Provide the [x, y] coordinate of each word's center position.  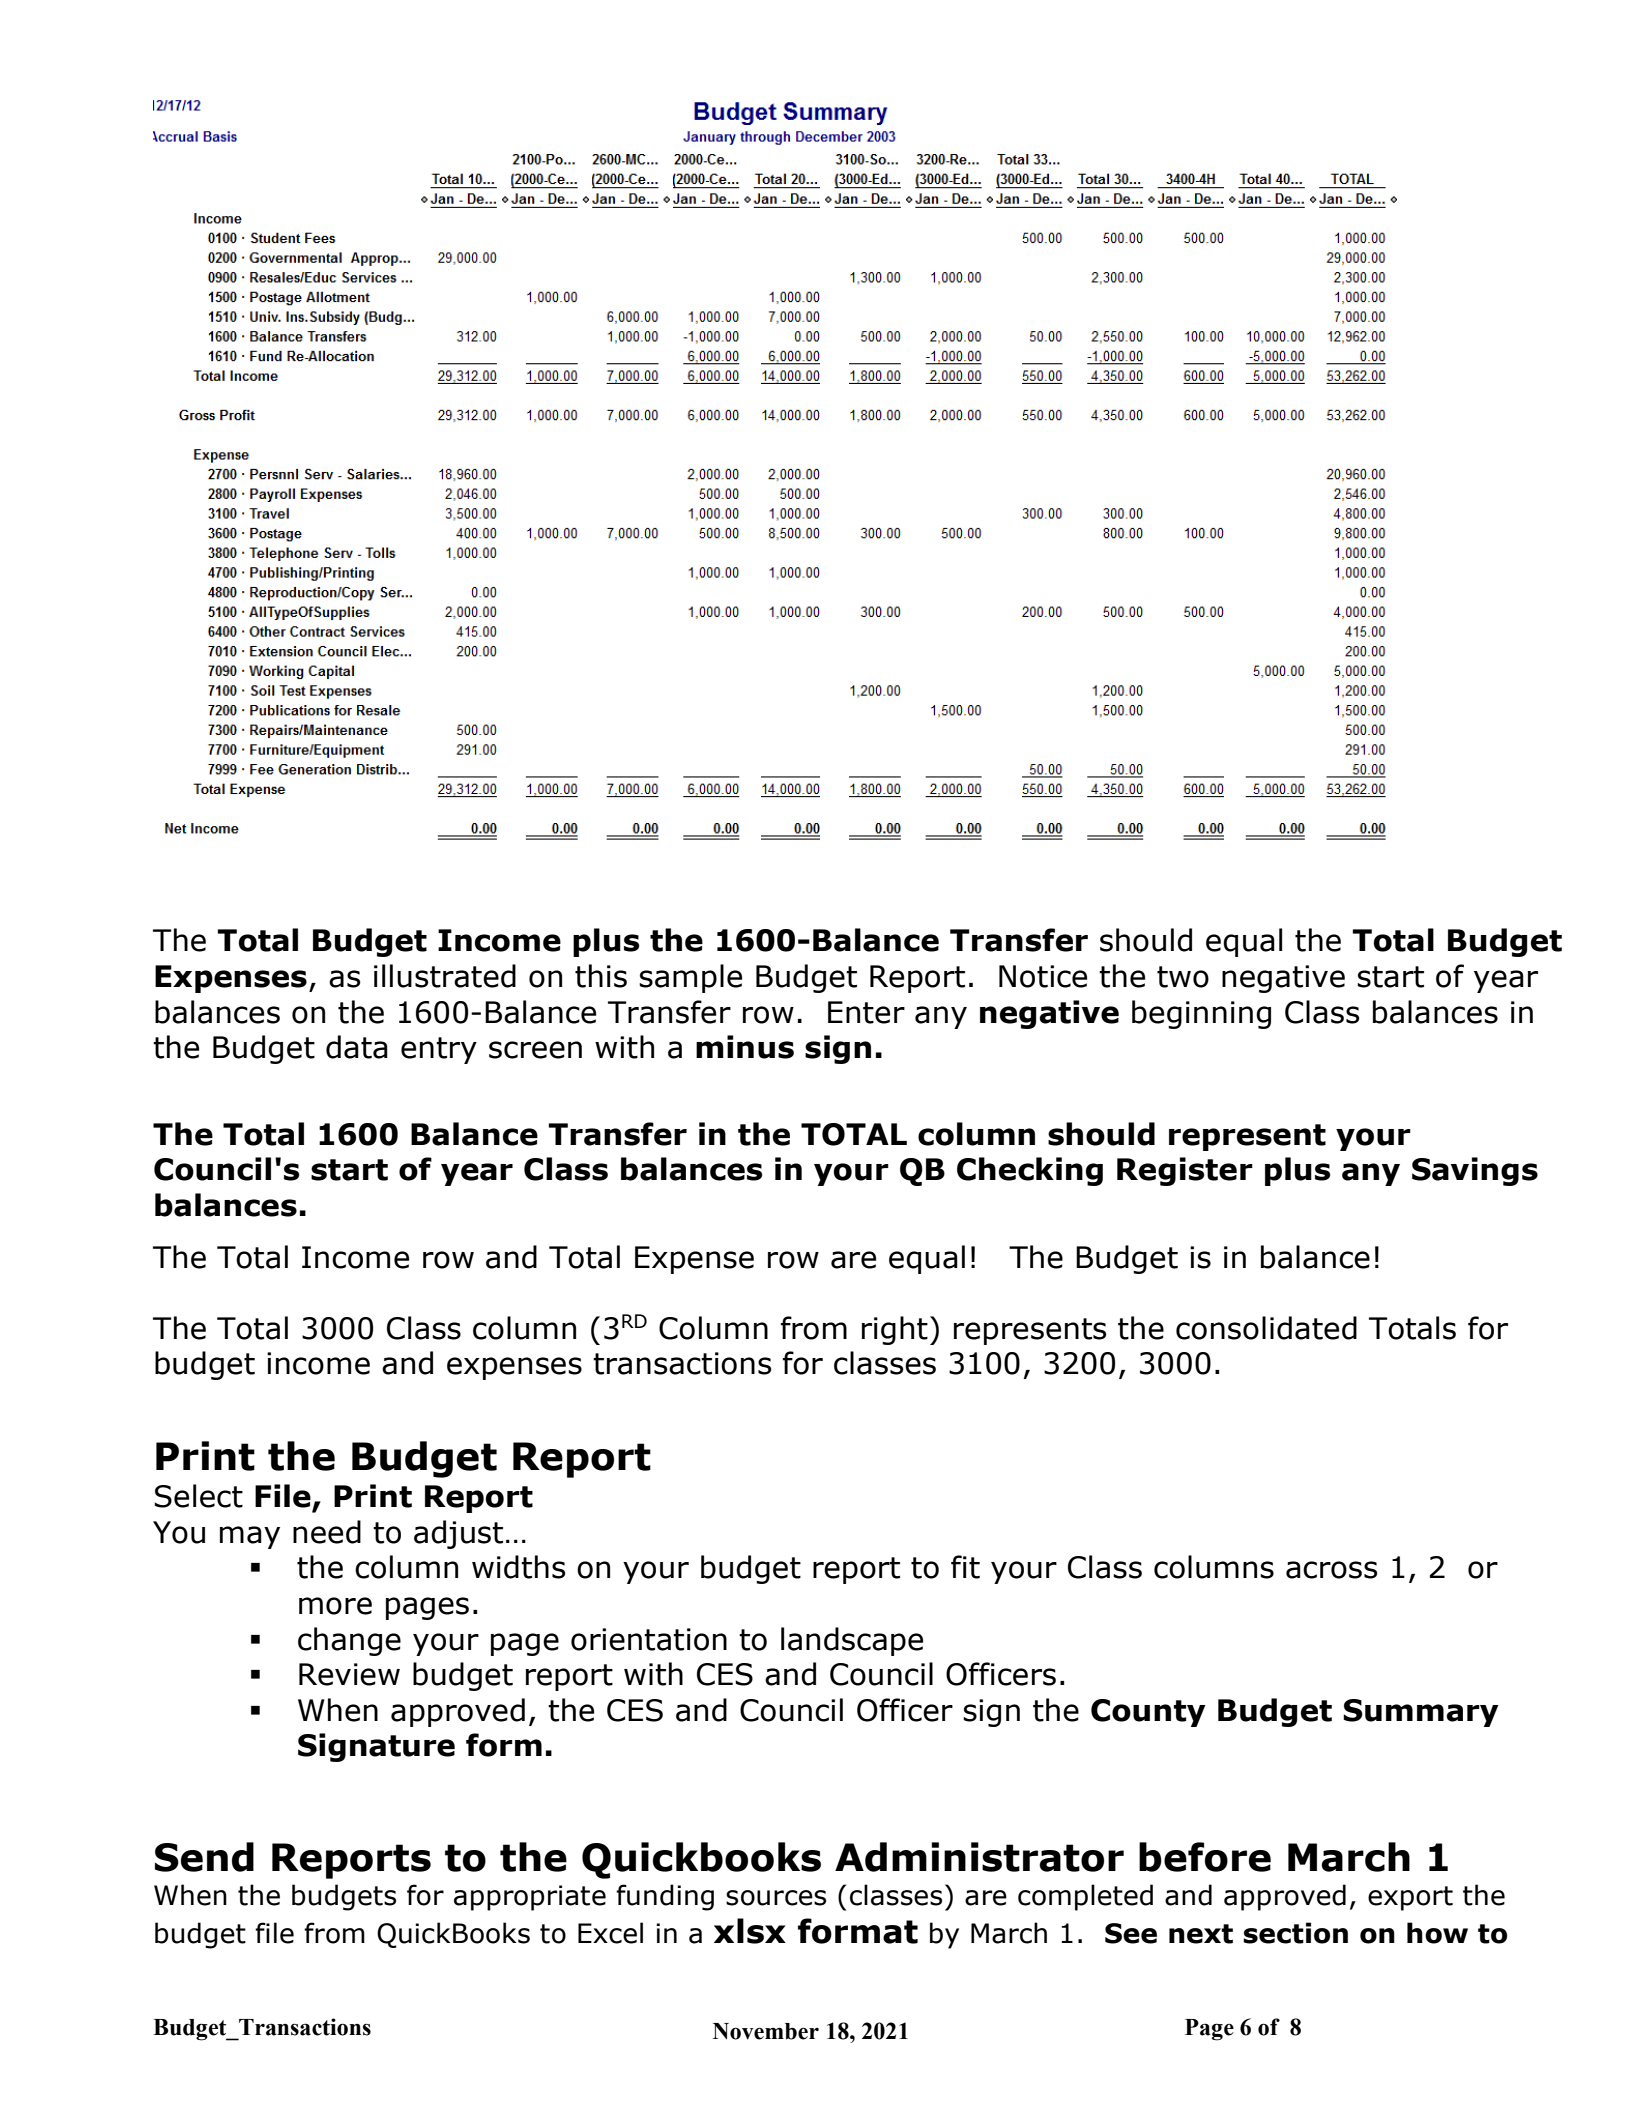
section [1295, 1933]
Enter [866, 1012]
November [766, 2031]
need [327, 1532]
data [357, 1047]
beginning [1201, 1014]
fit [965, 1567]
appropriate [530, 1898]
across [1332, 1570]
